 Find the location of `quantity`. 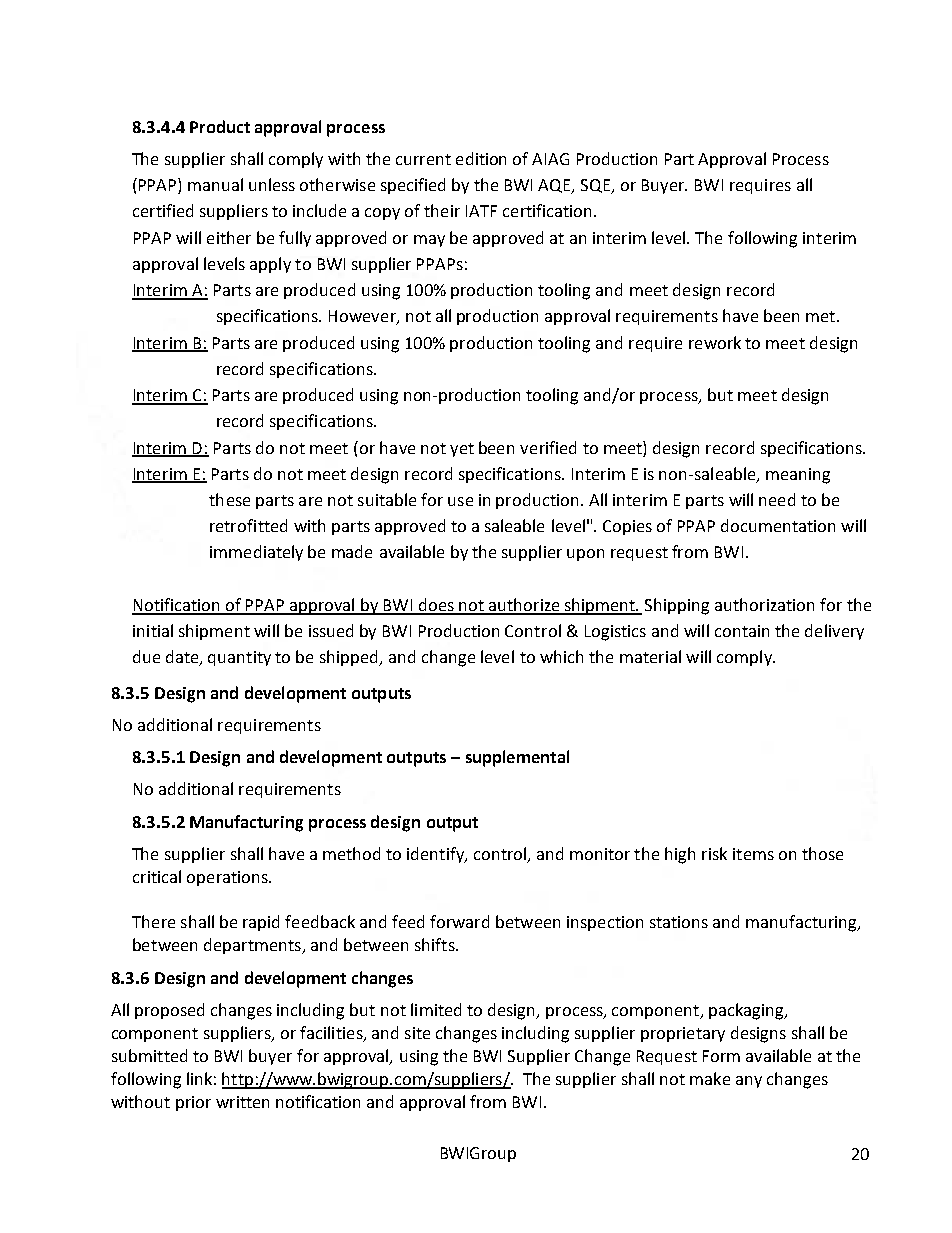

quantity is located at coordinates (239, 658).
